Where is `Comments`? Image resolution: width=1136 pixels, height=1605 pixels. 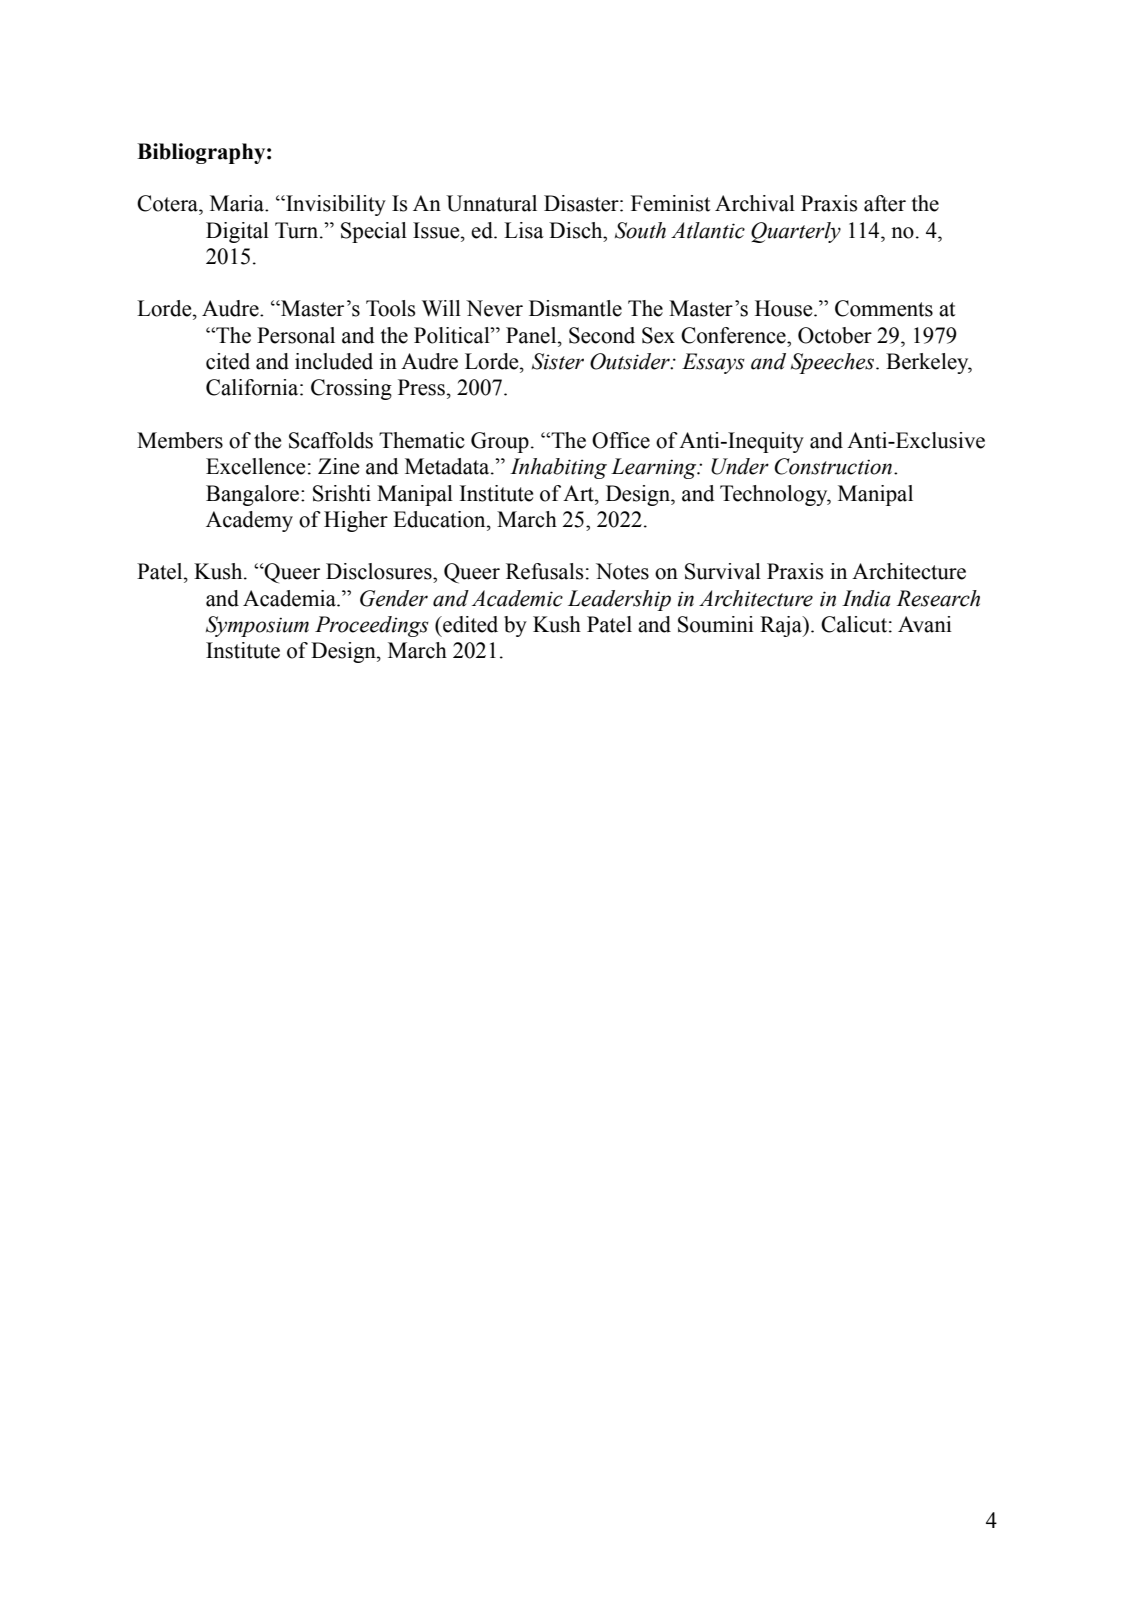
Comments is located at coordinates (884, 308).
